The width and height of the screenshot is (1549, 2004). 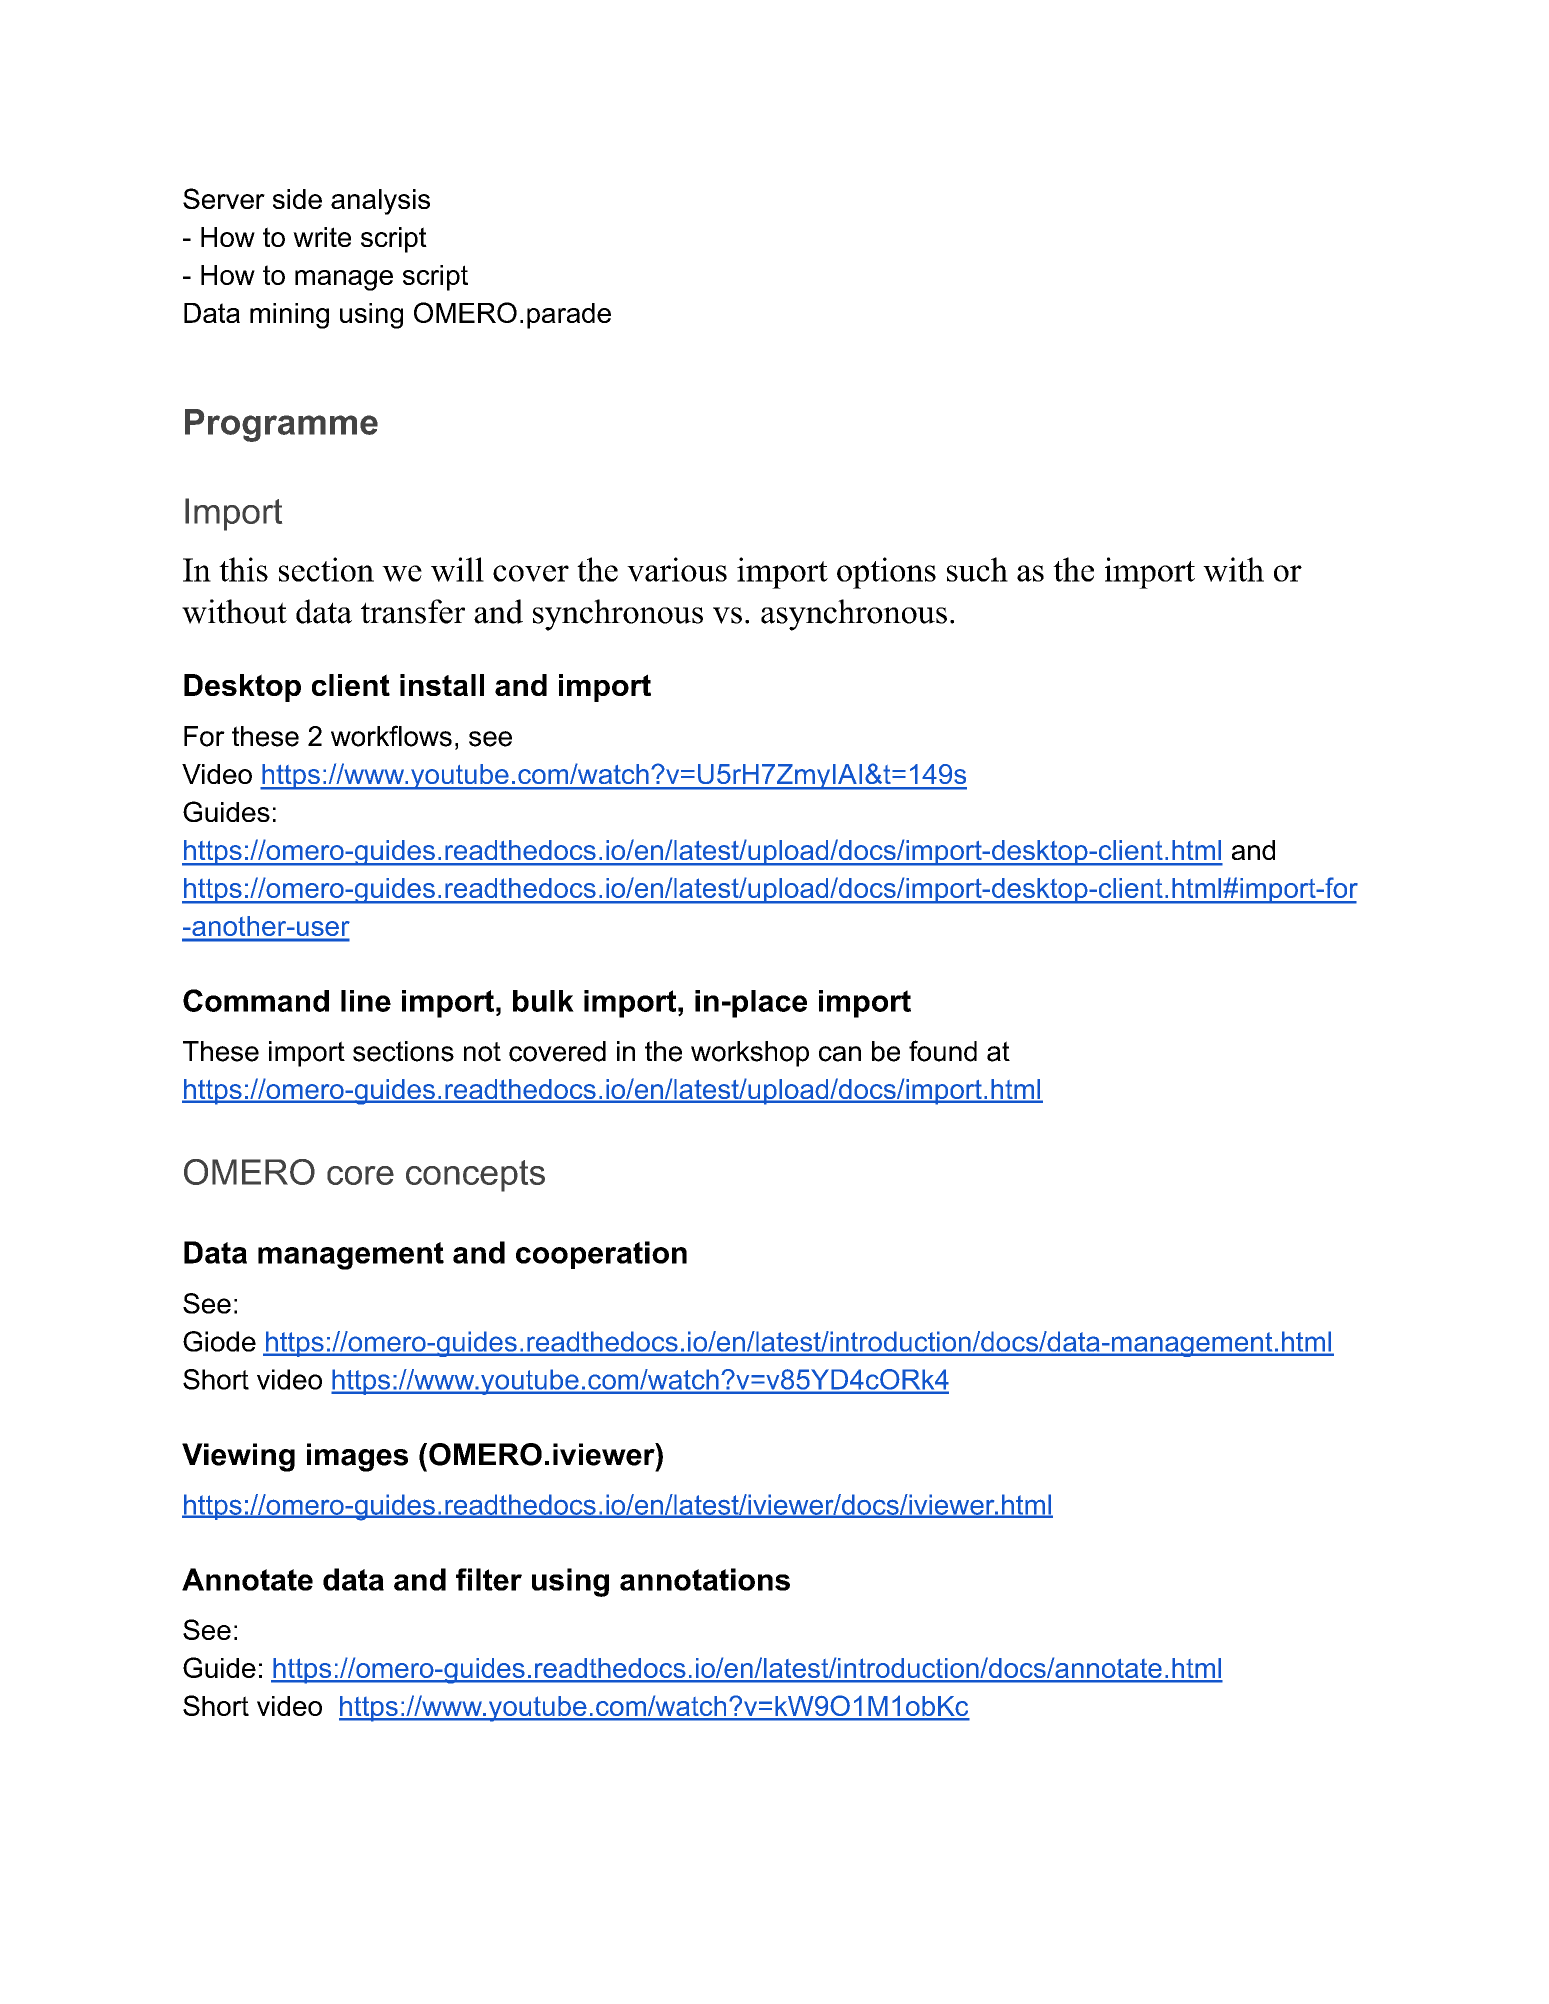 What do you see at coordinates (281, 425) in the screenshot?
I see `Programme` at bounding box center [281, 425].
